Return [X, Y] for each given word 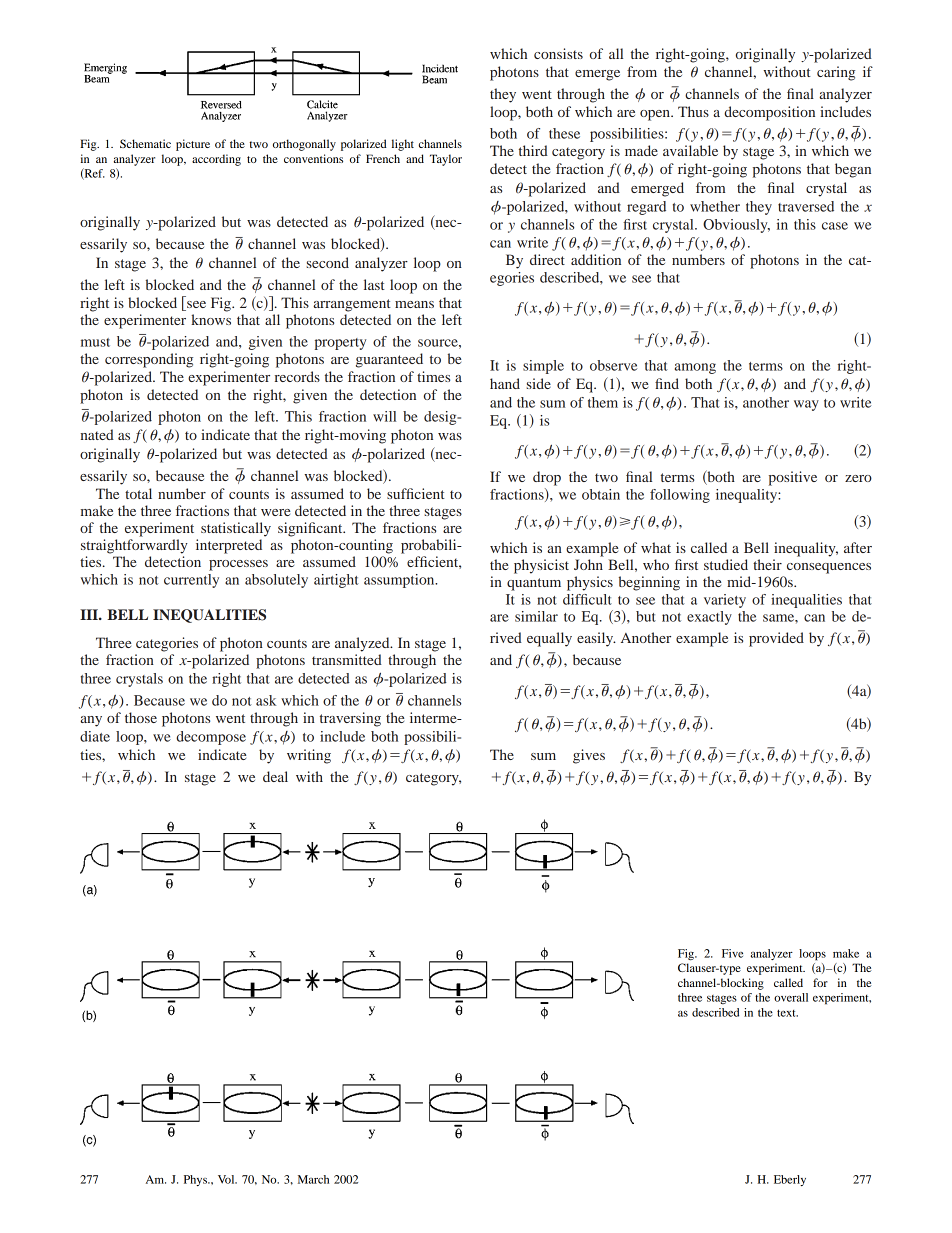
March [313, 1179]
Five [732, 953]
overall [791, 997]
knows [211, 319]
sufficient [416, 493]
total [138, 493]
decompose [211, 738]
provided [776, 639]
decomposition [769, 113]
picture [193, 145]
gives [589, 756]
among [695, 368]
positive [793, 478]
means [414, 304]
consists [558, 53]
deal [275, 776]
